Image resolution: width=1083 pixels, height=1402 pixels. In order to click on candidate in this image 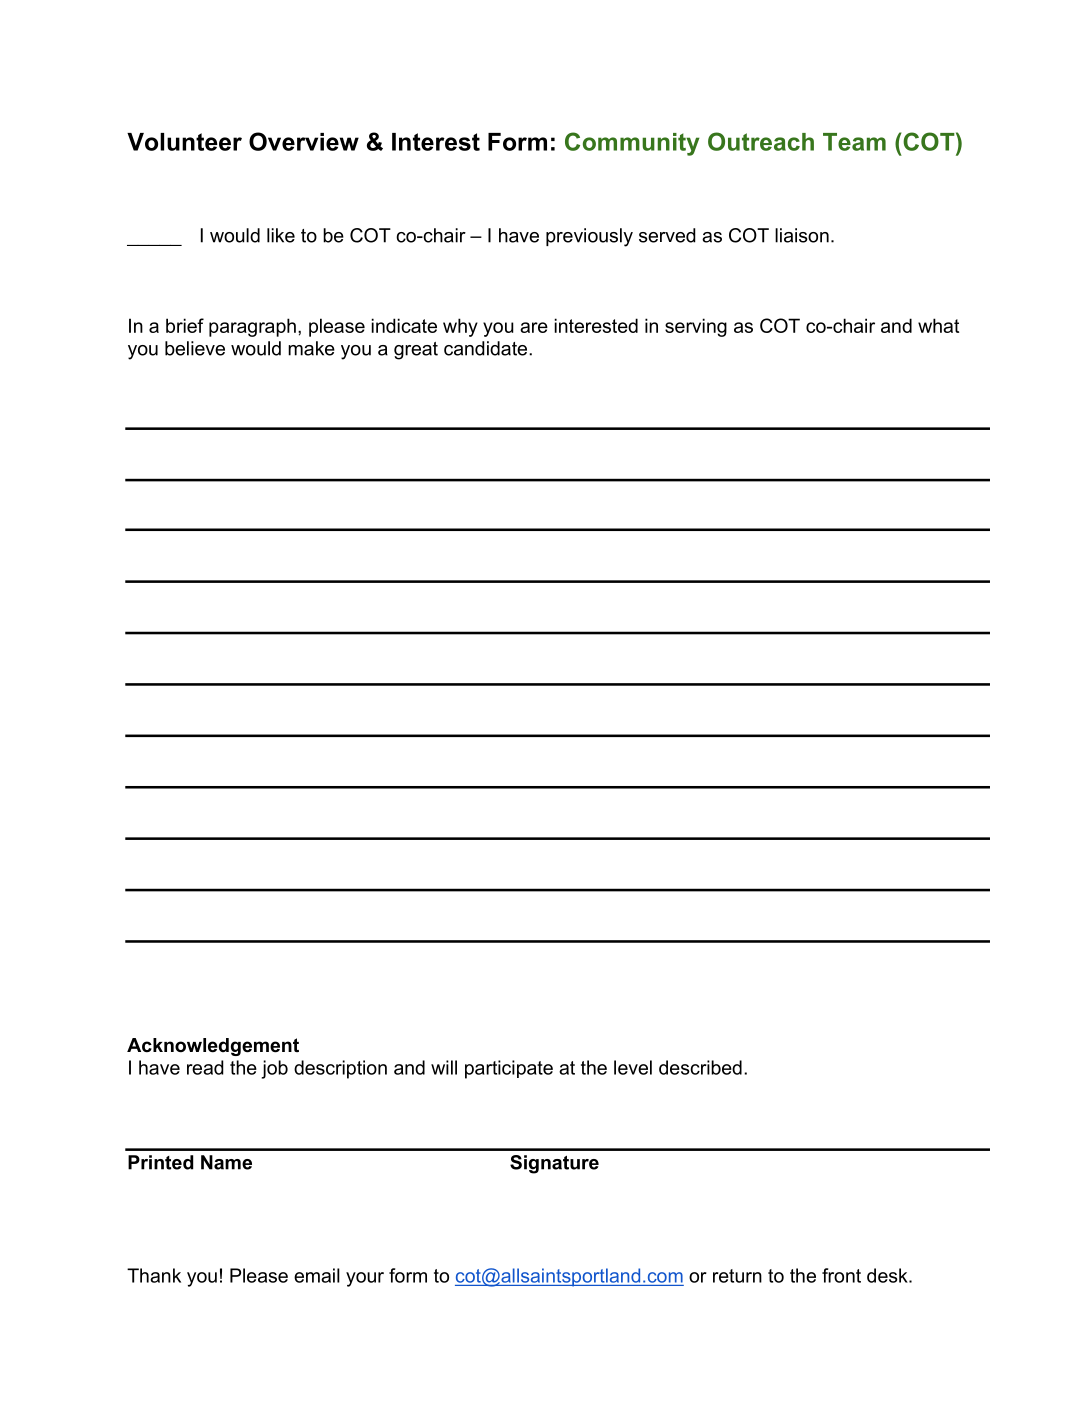, I will do `click(487, 348)`.
